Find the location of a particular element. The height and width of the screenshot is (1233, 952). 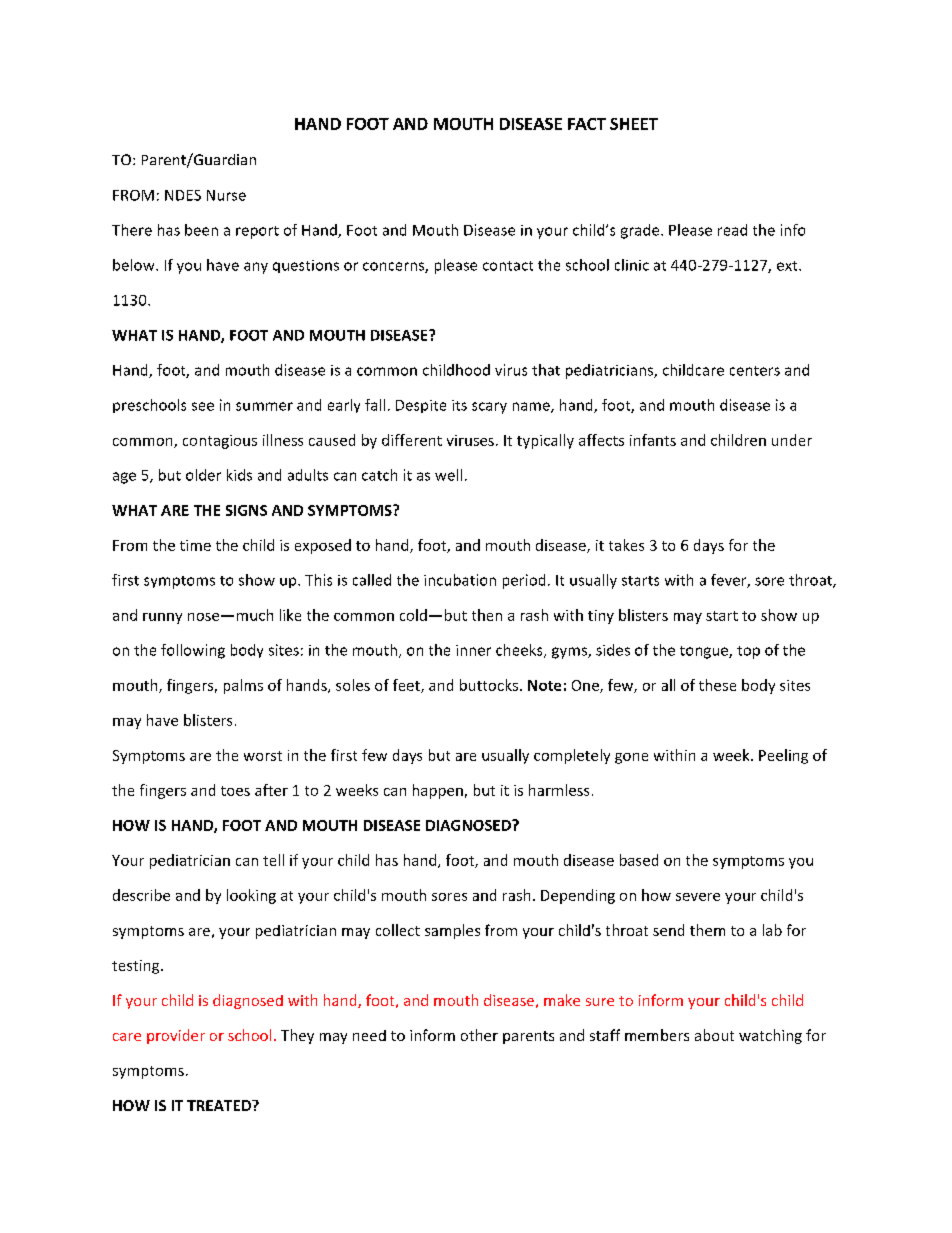

other is located at coordinates (479, 1035).
